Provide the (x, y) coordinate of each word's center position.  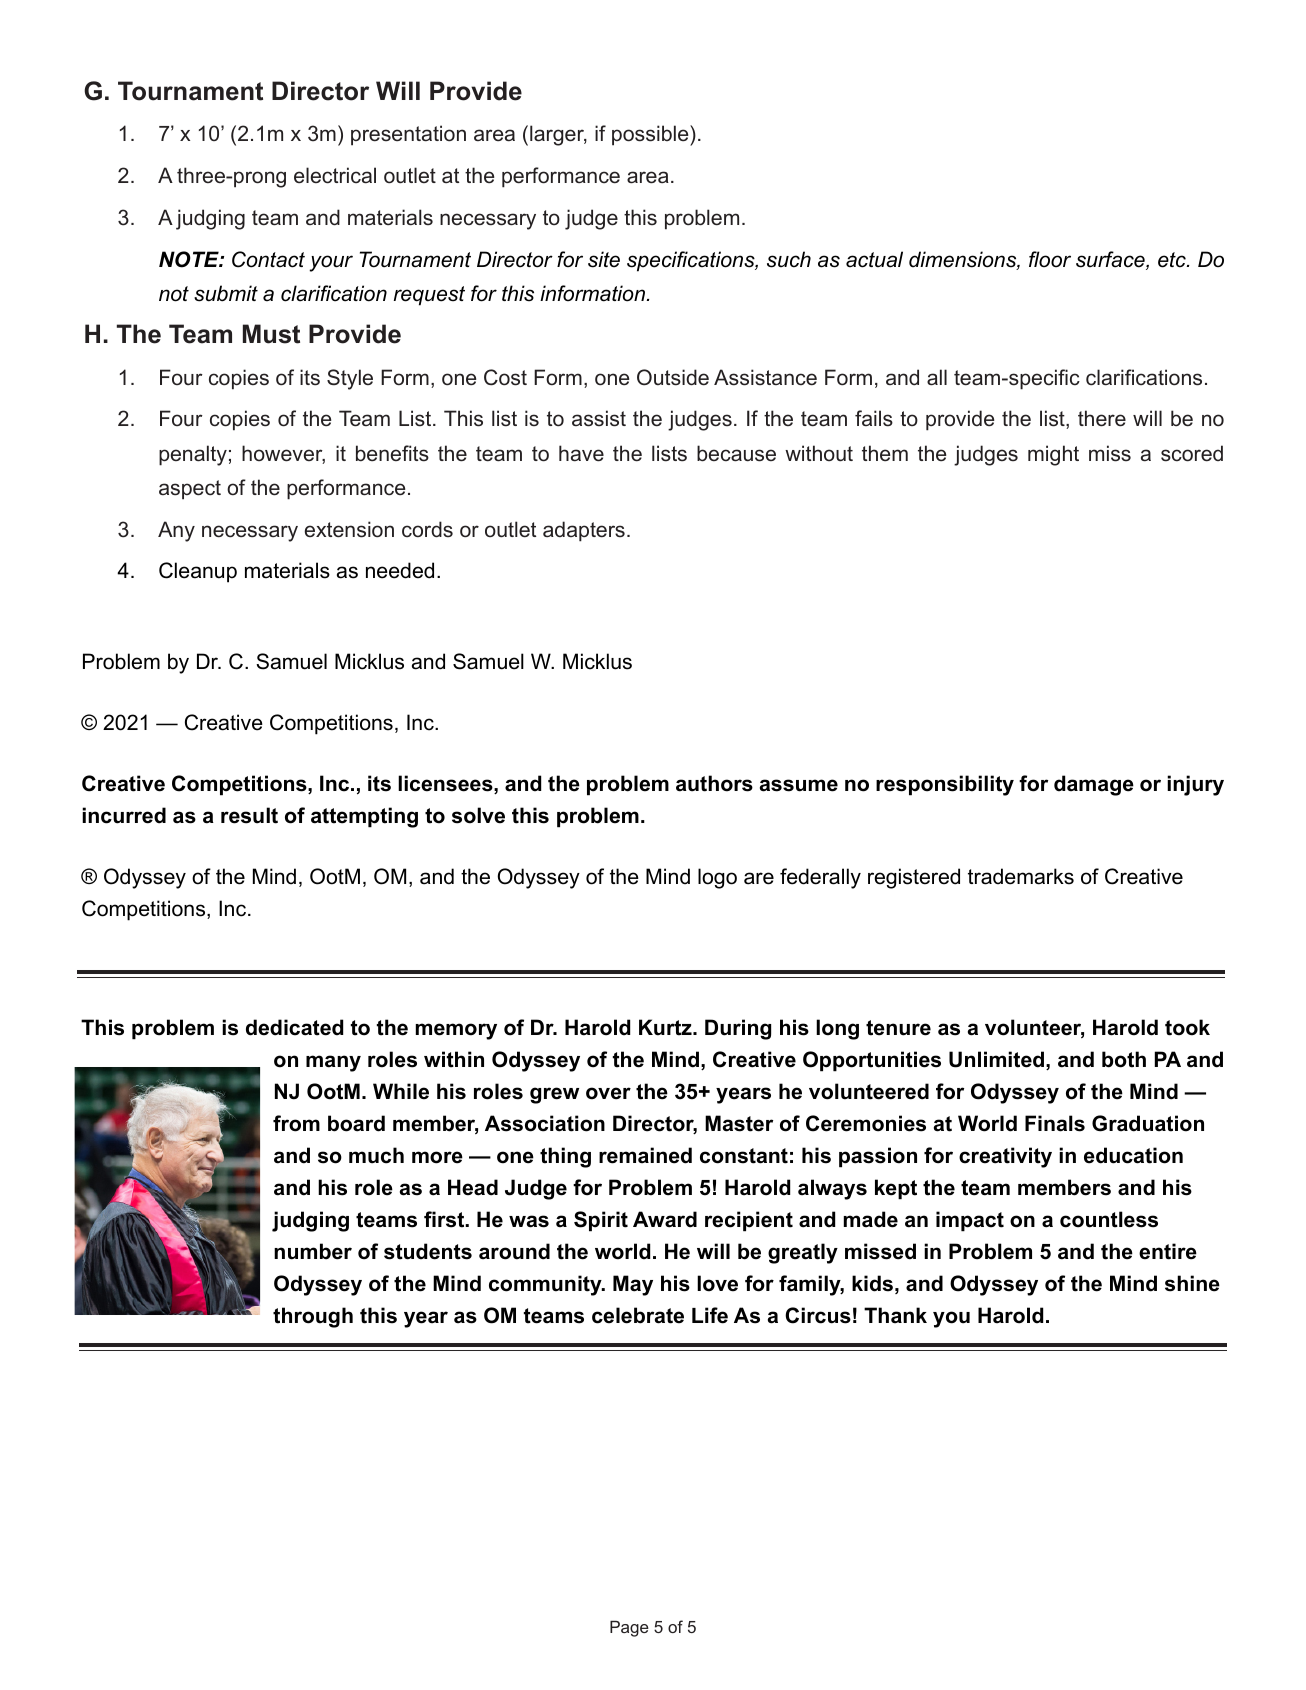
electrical (335, 175)
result (249, 815)
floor (1050, 259)
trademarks (1021, 876)
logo (717, 878)
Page (629, 1628)
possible (651, 135)
